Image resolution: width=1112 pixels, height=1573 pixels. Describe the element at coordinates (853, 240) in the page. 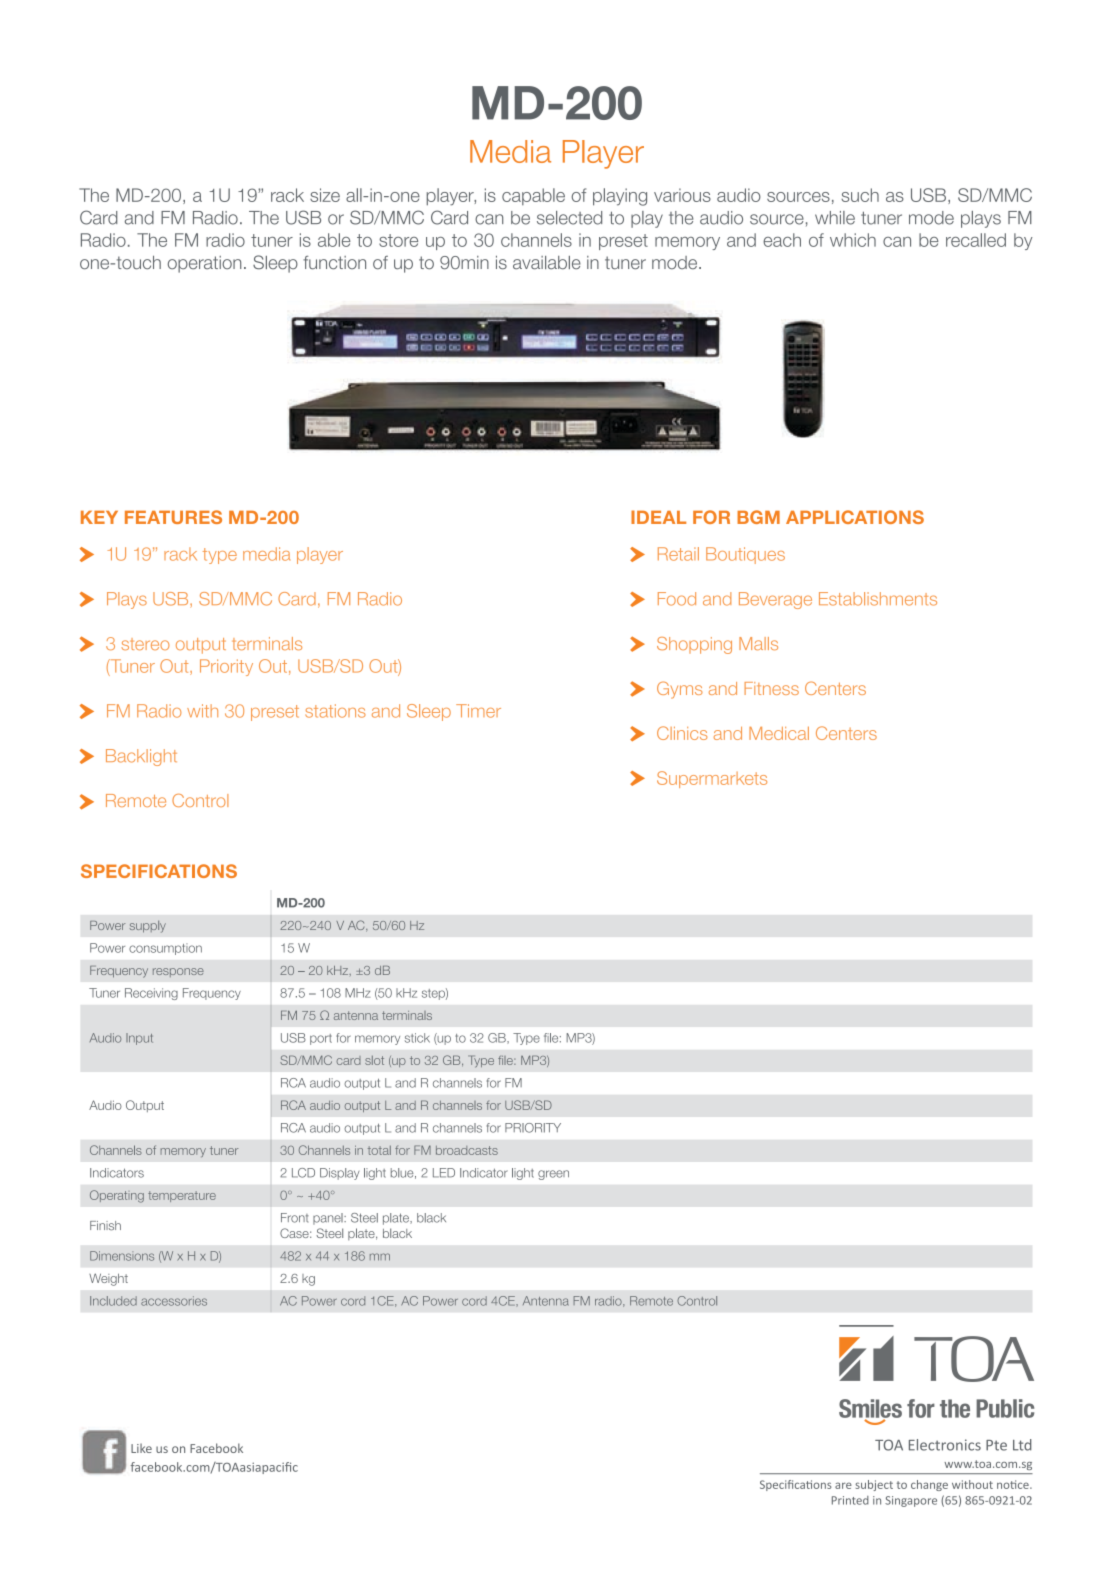

I see `which` at that location.
